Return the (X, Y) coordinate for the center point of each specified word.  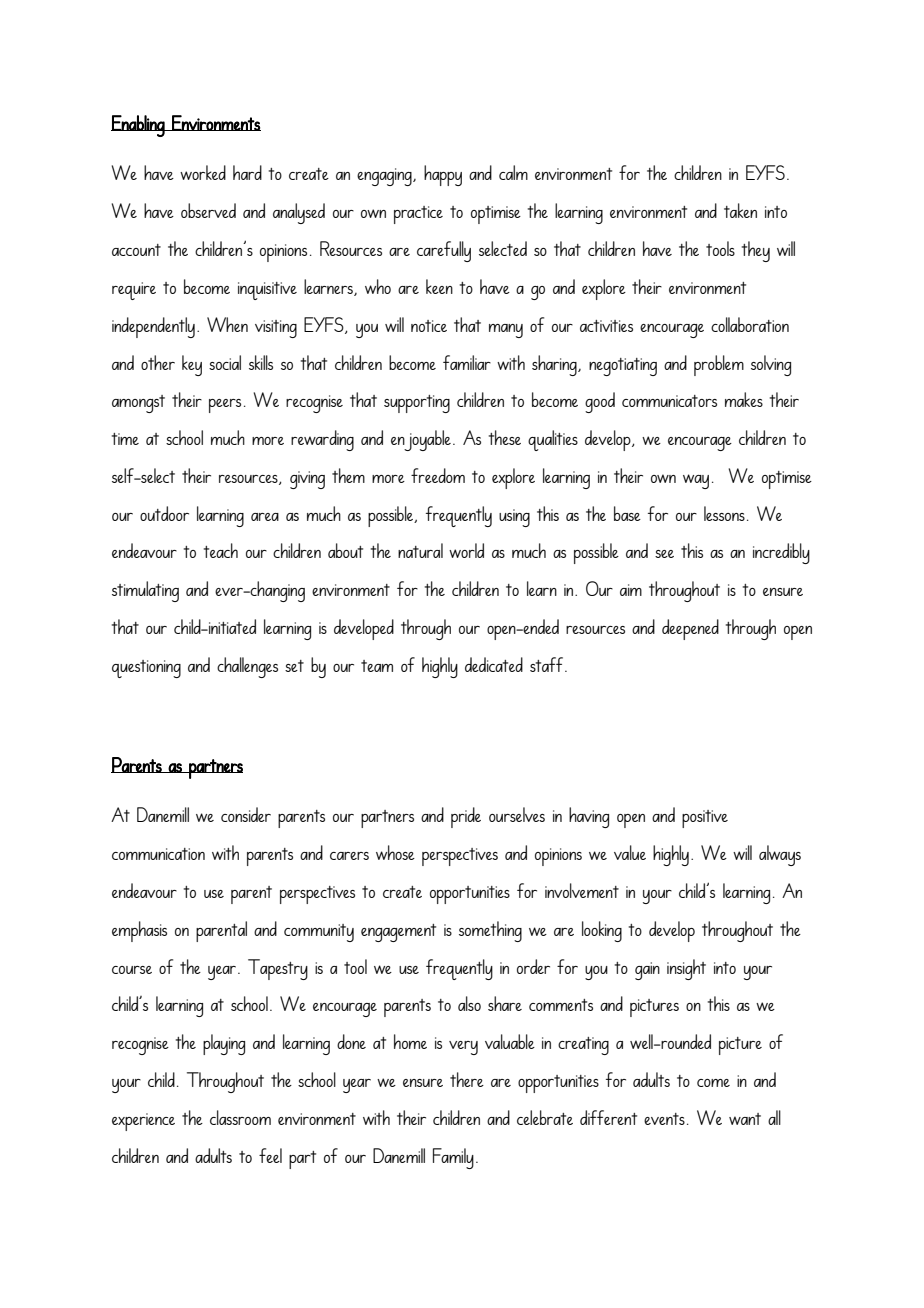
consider (246, 814)
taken (740, 210)
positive (705, 819)
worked (203, 172)
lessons (724, 513)
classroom (240, 1117)
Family (453, 1158)
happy (443, 175)
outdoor (164, 513)
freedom (438, 475)
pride (466, 817)
